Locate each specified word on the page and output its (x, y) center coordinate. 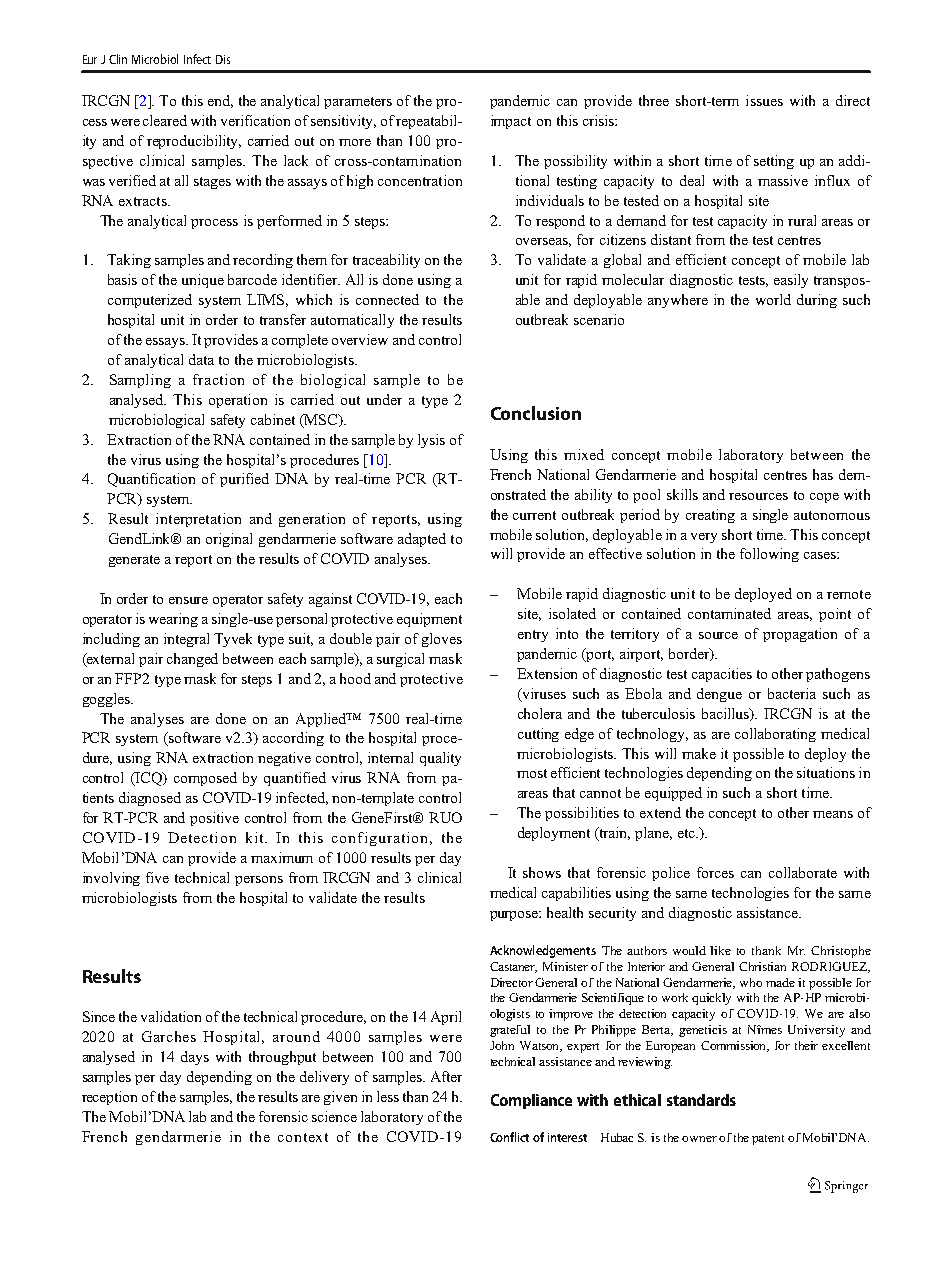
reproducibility (194, 142)
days (195, 1058)
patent (768, 1140)
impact (511, 122)
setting (774, 162)
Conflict (509, 1137)
